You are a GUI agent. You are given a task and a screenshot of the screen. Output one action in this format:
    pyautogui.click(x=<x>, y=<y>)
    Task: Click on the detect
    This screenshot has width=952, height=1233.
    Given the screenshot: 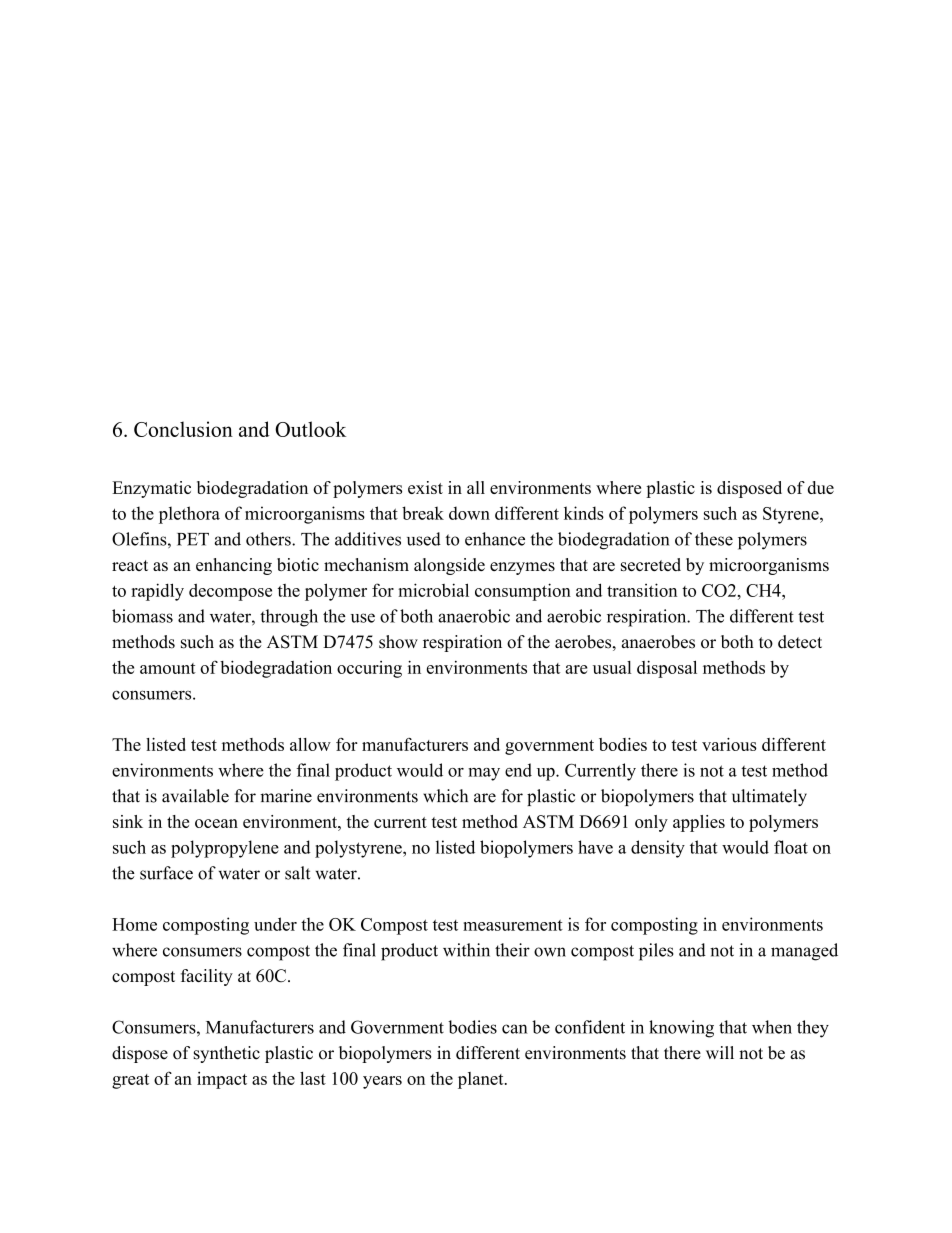 What is the action you would take?
    pyautogui.click(x=800, y=642)
